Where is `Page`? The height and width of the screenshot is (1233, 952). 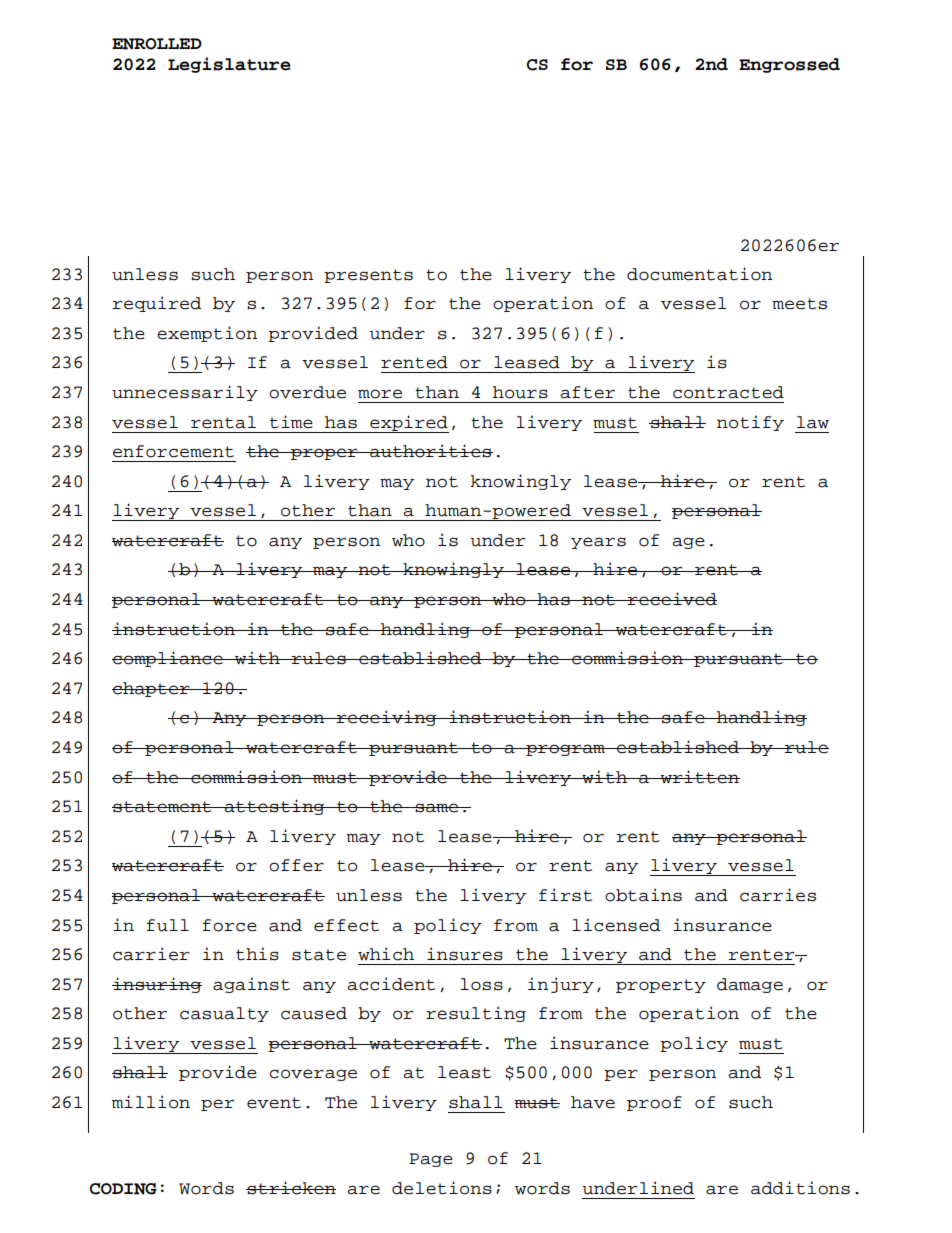 Page is located at coordinates (431, 1160).
